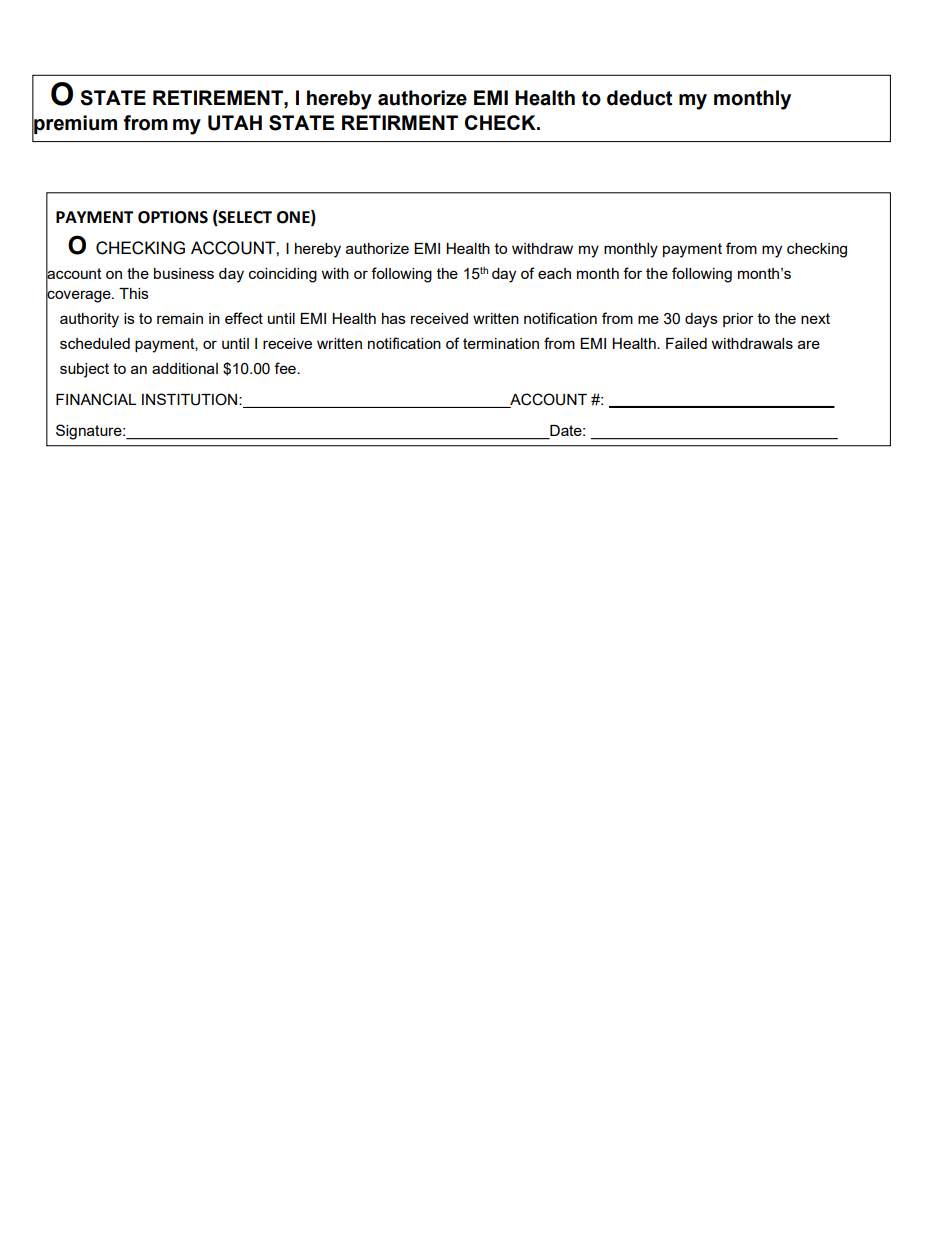 The width and height of the image is (952, 1233). Describe the element at coordinates (394, 318) in the image. I see `has` at that location.
